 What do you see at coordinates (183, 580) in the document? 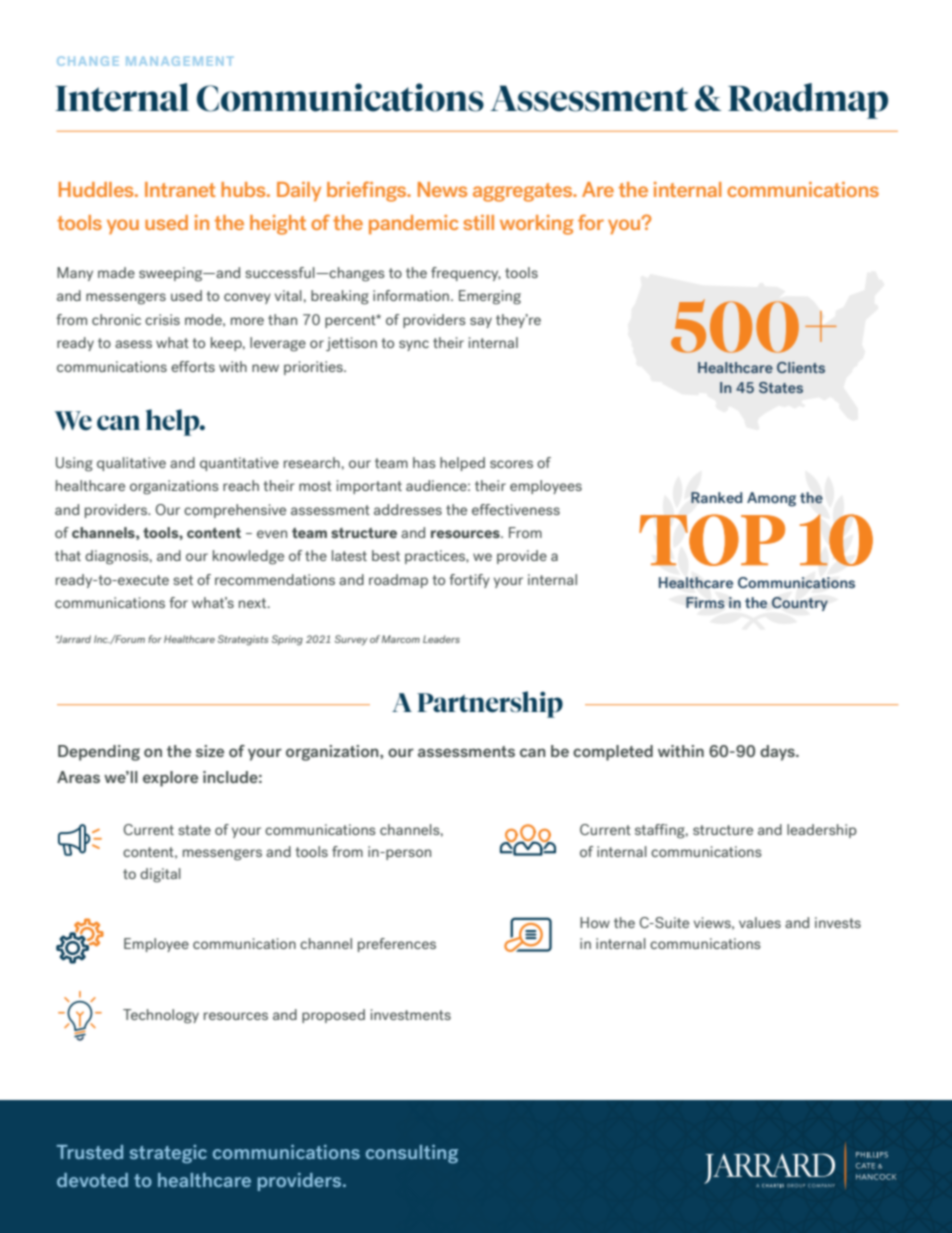
I see `set` at bounding box center [183, 580].
